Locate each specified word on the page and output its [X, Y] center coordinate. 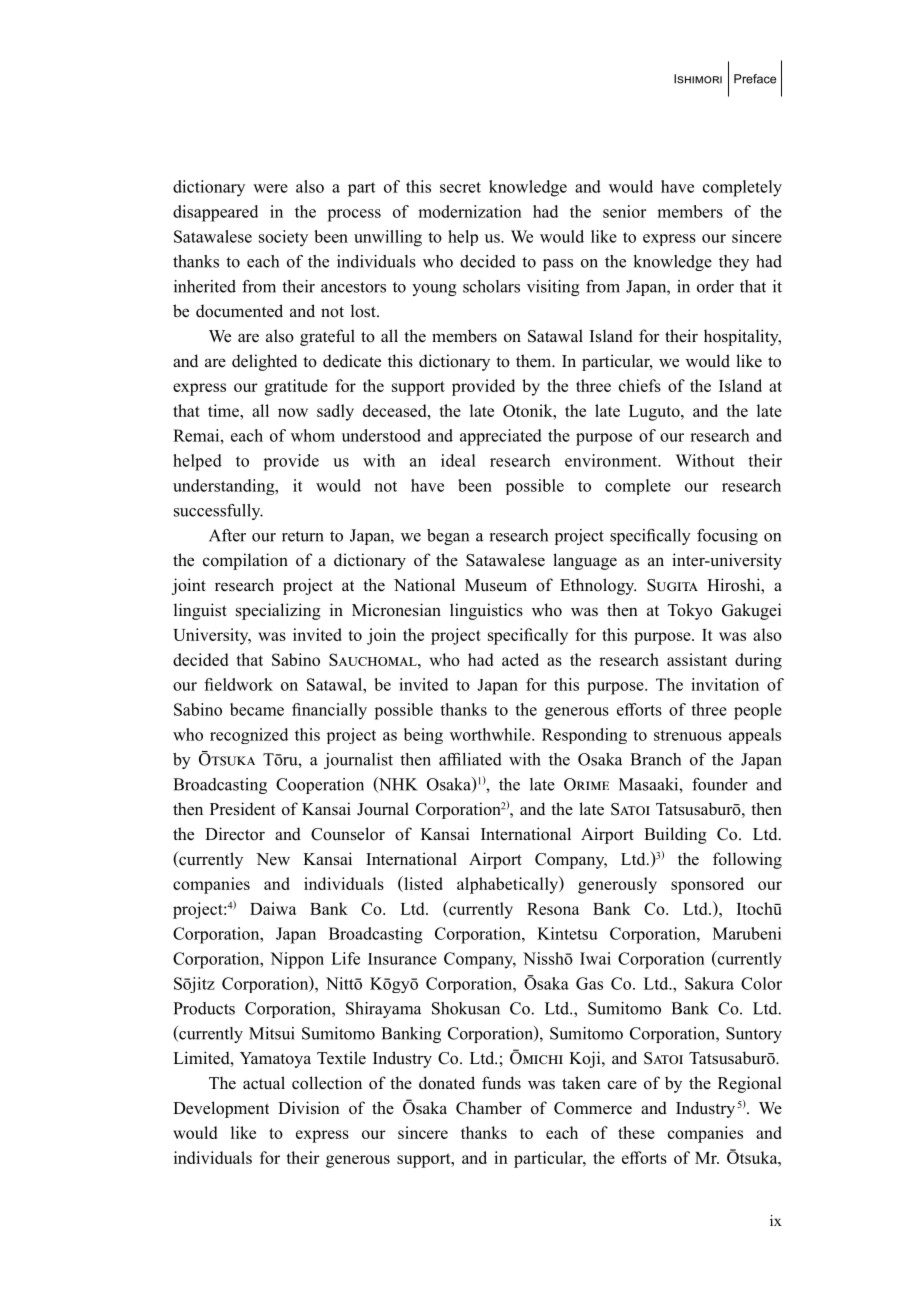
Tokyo [690, 611]
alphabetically [509, 885]
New [273, 859]
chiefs [640, 385]
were [270, 188]
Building [675, 835]
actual [264, 1083]
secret [460, 187]
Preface [755, 79]
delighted [264, 362]
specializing [278, 611]
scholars [491, 286]
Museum [496, 585]
